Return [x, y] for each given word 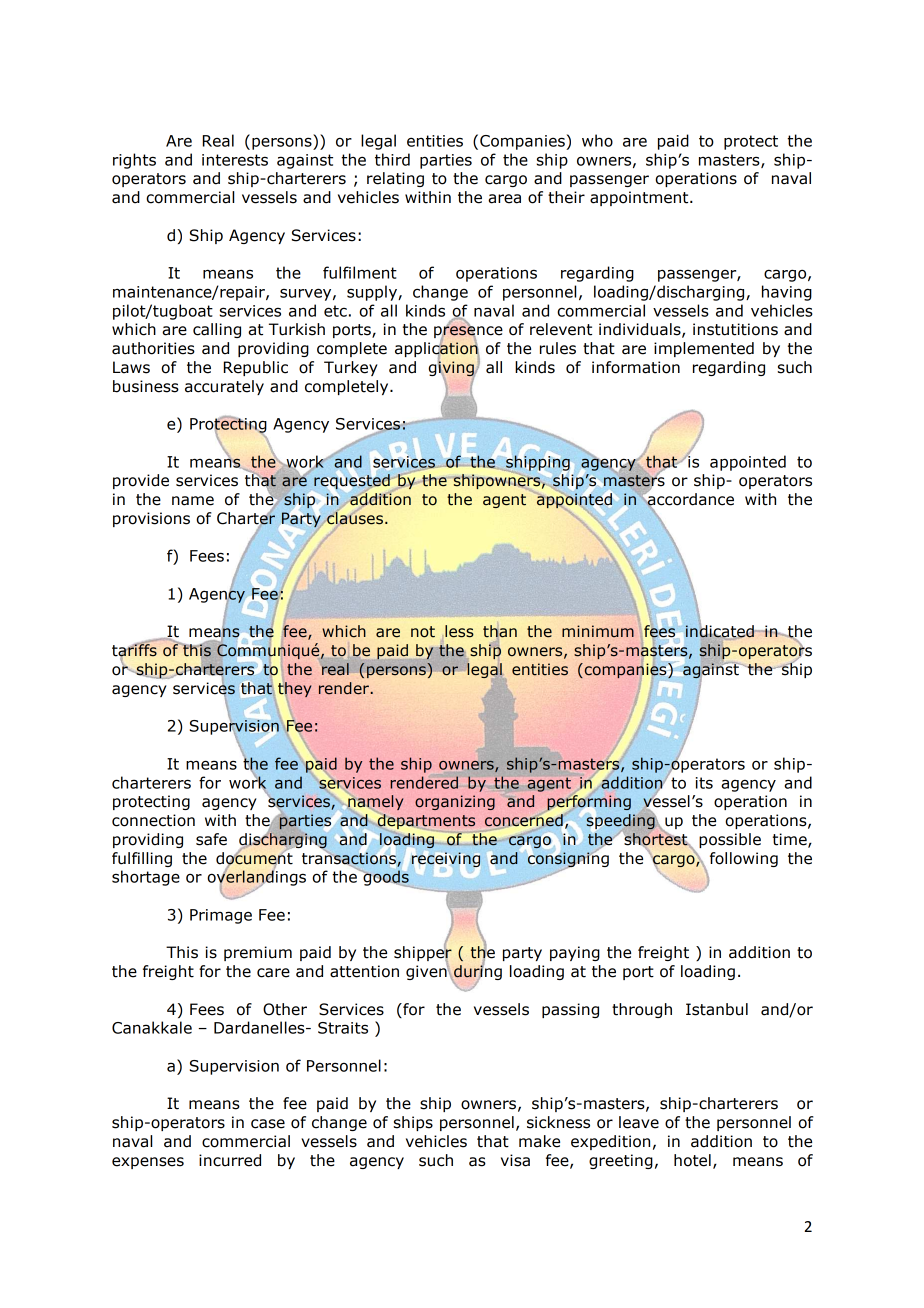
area [504, 199]
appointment [640, 198]
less [459, 631]
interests [235, 160]
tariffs [134, 650]
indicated [720, 632]
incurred [230, 1160]
